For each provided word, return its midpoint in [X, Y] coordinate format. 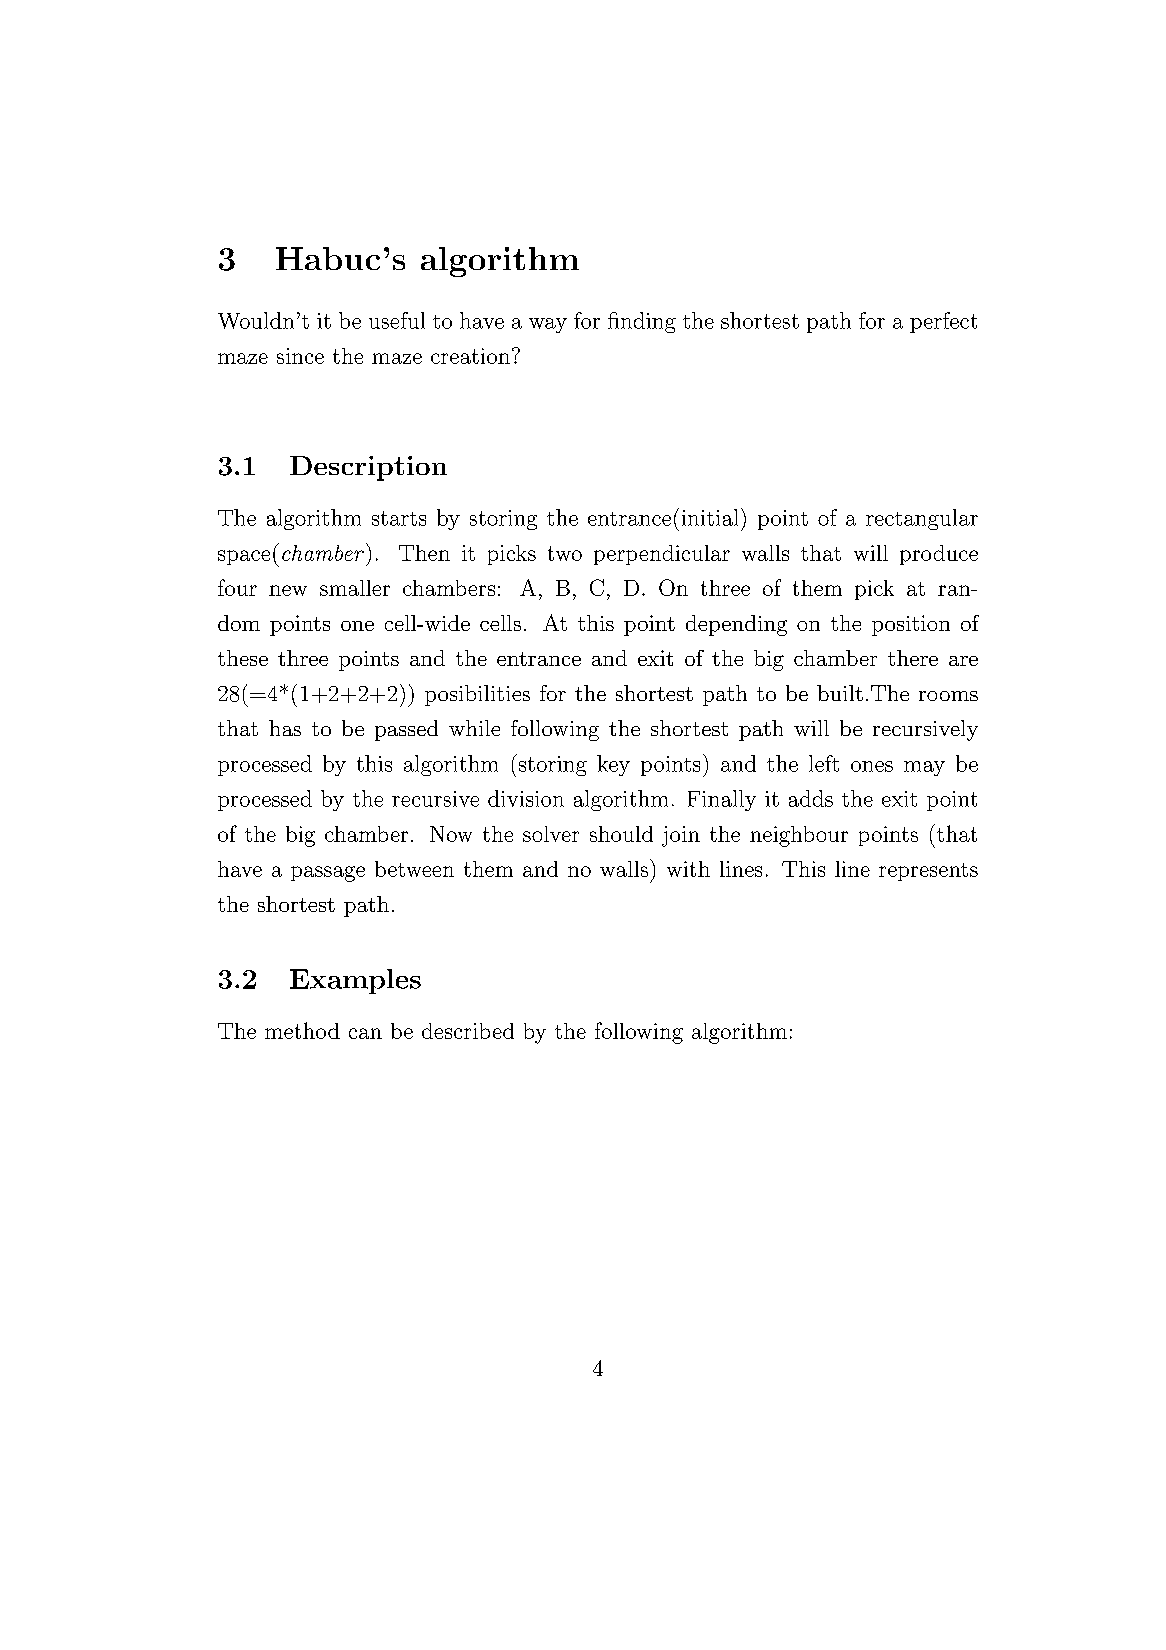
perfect [943, 322]
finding [642, 322]
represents [928, 872]
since [300, 356]
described [468, 1031]
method [302, 1030]
